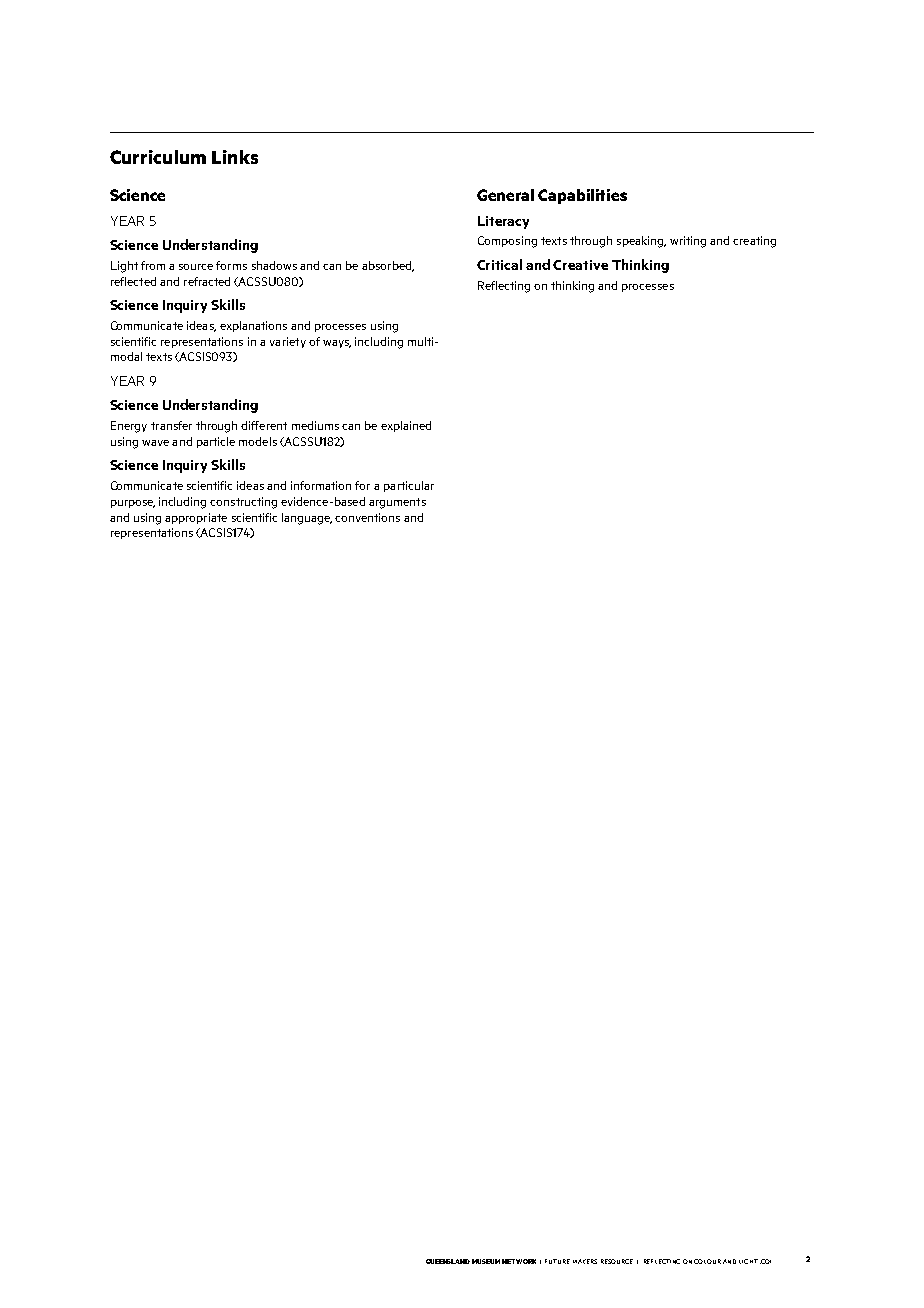  Describe the element at coordinates (688, 242) in the screenshot. I see `writing` at that location.
